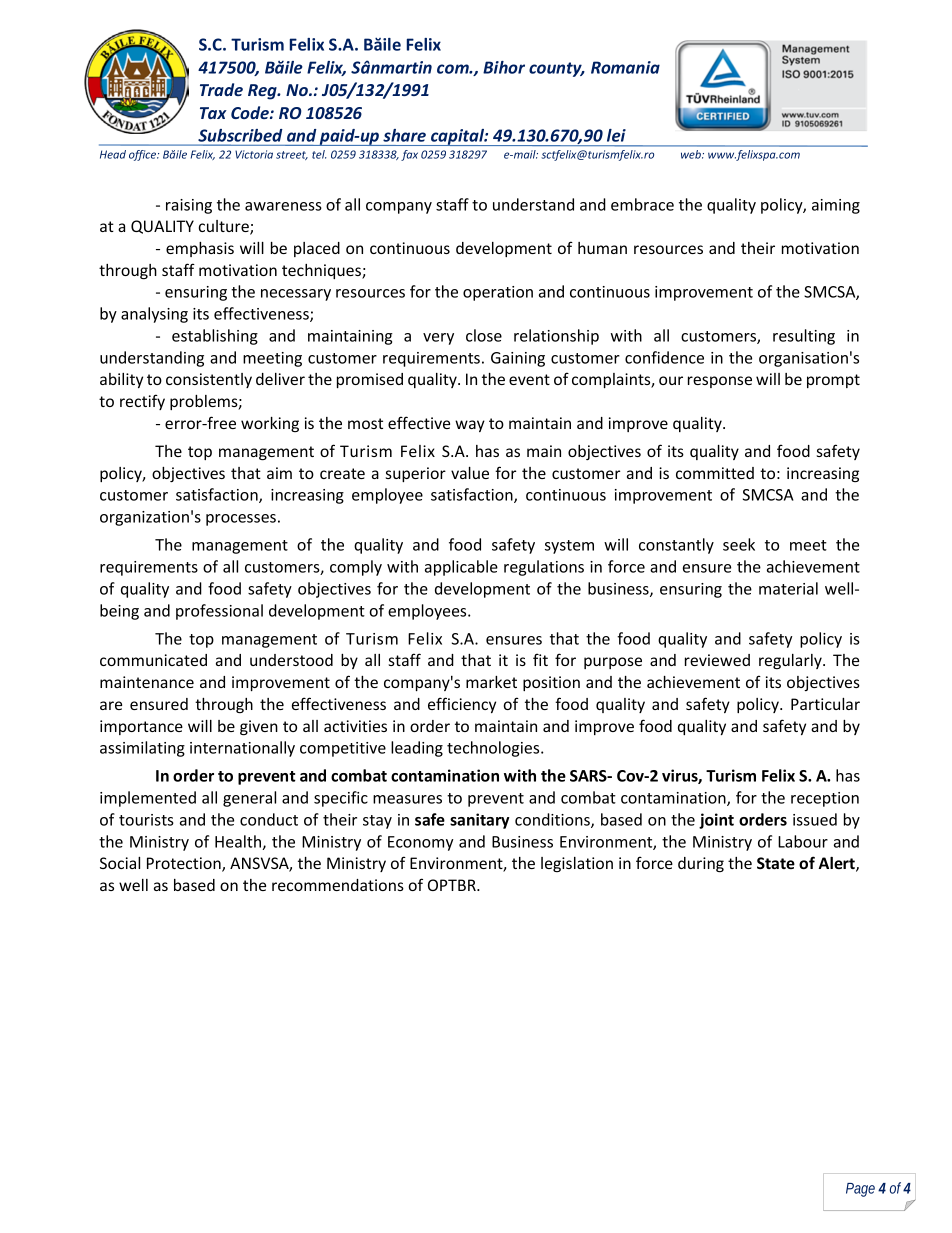  I want to click on general, so click(249, 799).
